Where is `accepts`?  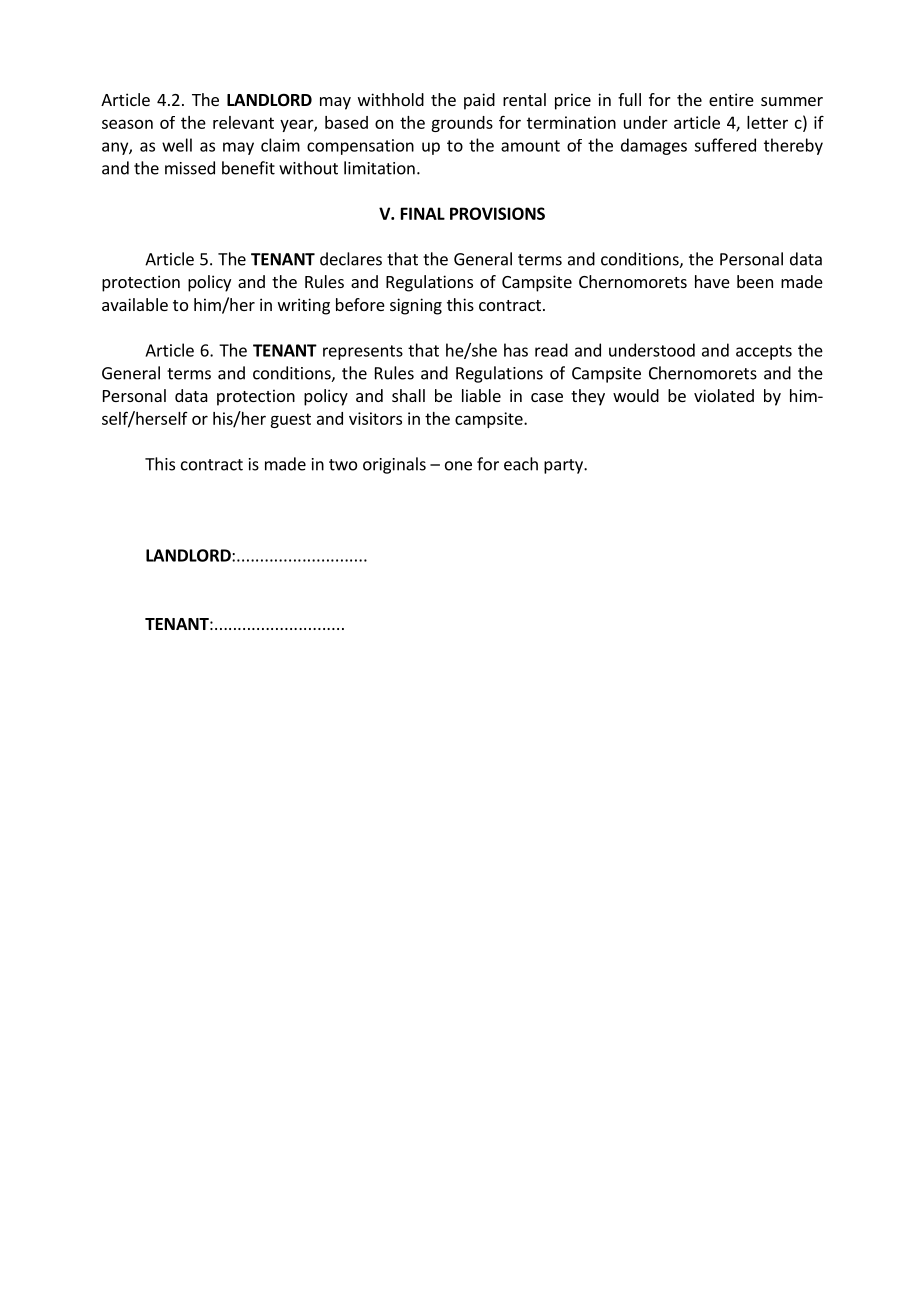
accepts is located at coordinates (764, 352).
